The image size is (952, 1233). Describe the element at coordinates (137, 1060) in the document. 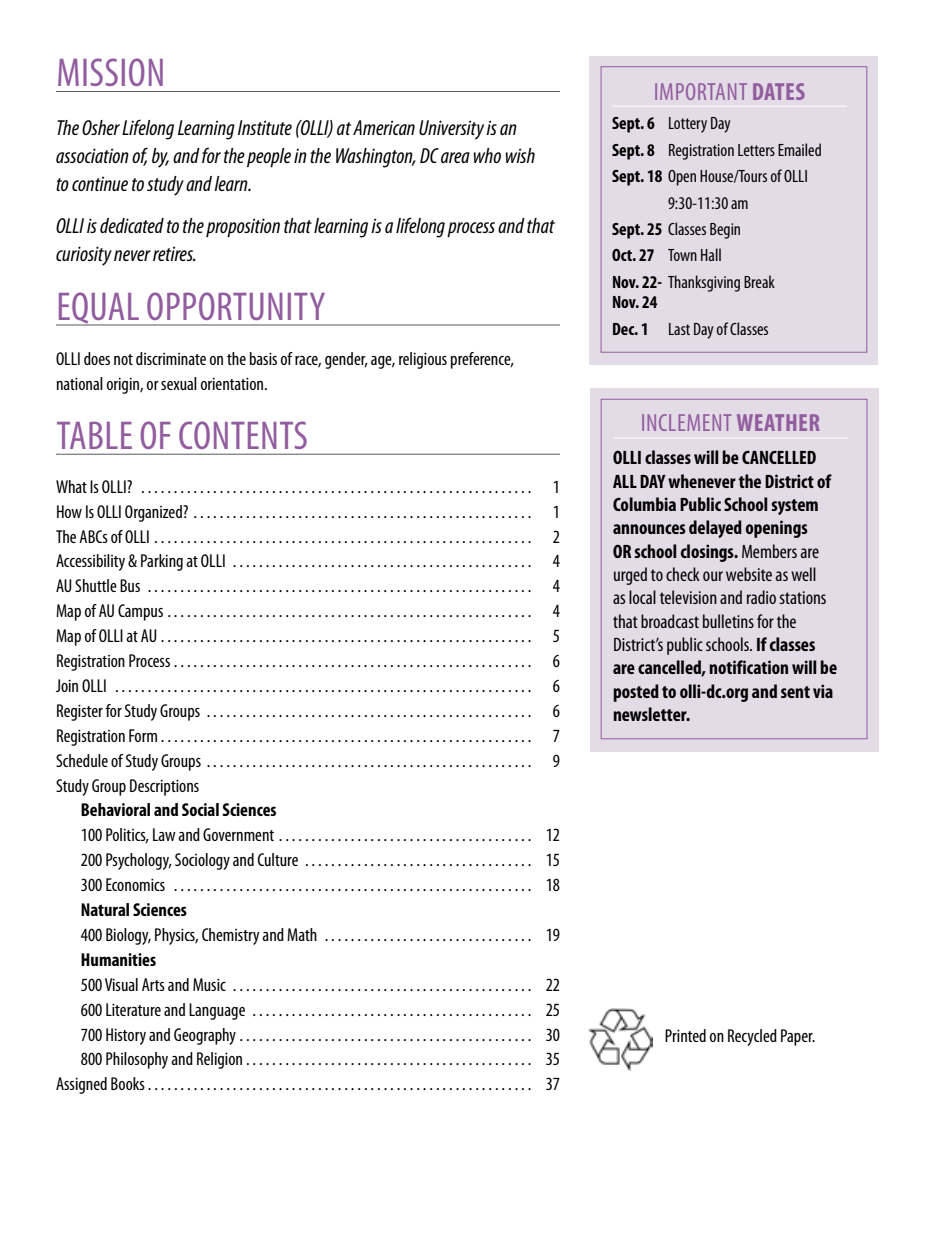

I see `Philosophy` at that location.
